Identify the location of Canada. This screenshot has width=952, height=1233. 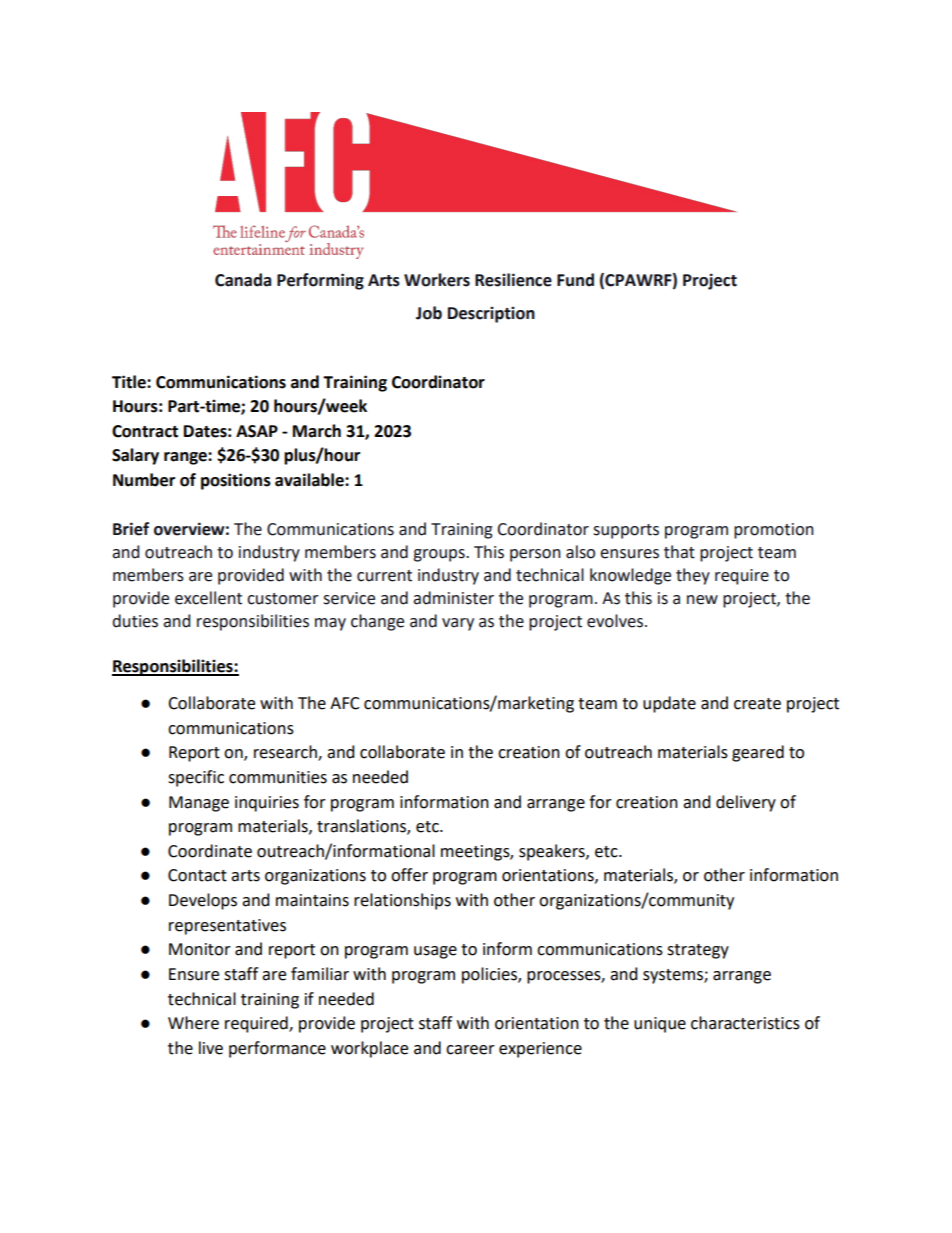
(243, 280).
